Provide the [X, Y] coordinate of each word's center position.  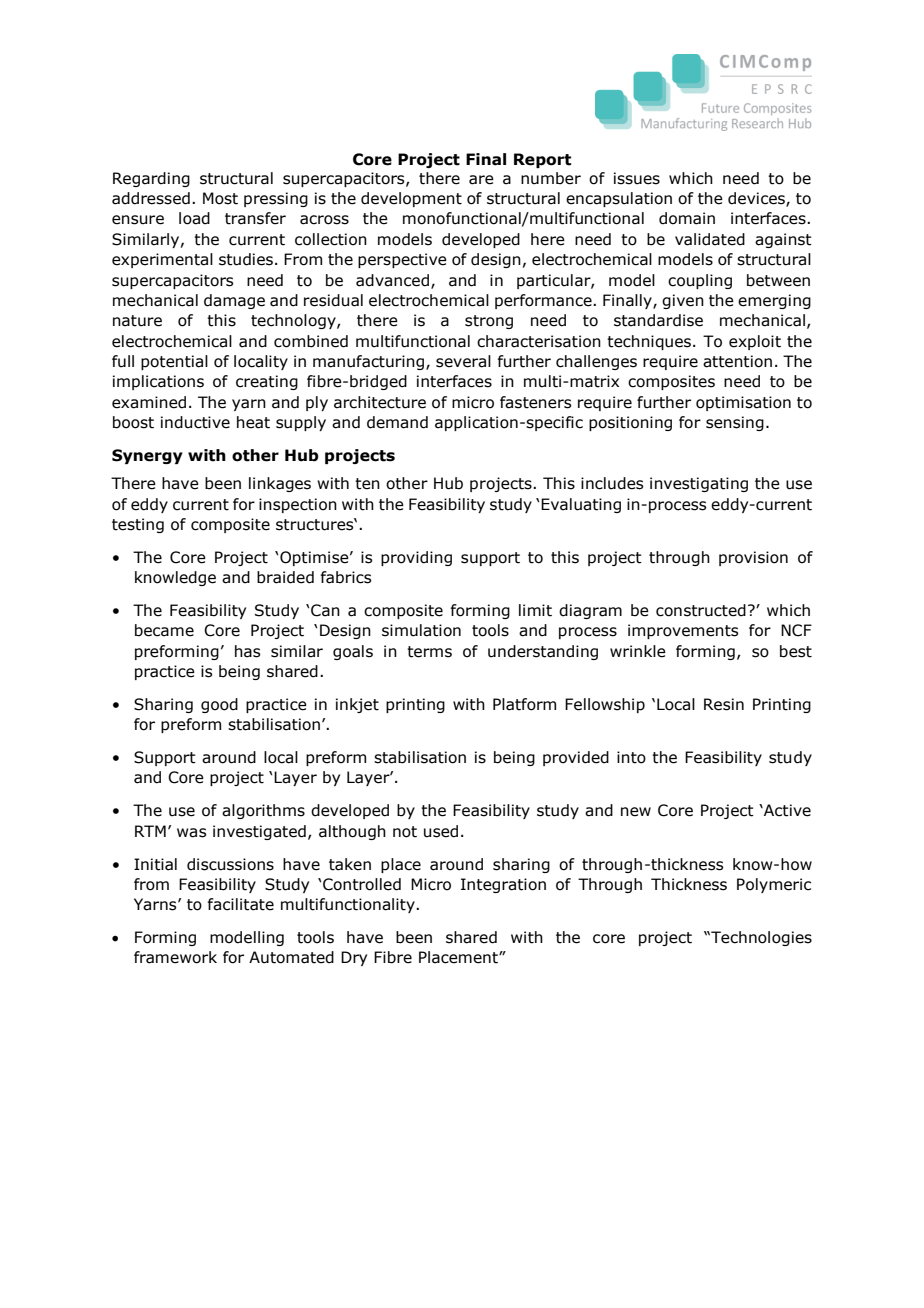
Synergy [147, 456]
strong [489, 322]
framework [175, 957]
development [411, 199]
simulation [421, 630]
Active [786, 810]
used [441, 831]
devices [757, 199]
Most [220, 198]
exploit [755, 342]
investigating [699, 484]
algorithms [263, 811]
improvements [683, 631]
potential [174, 362]
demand [397, 422]
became [164, 630]
